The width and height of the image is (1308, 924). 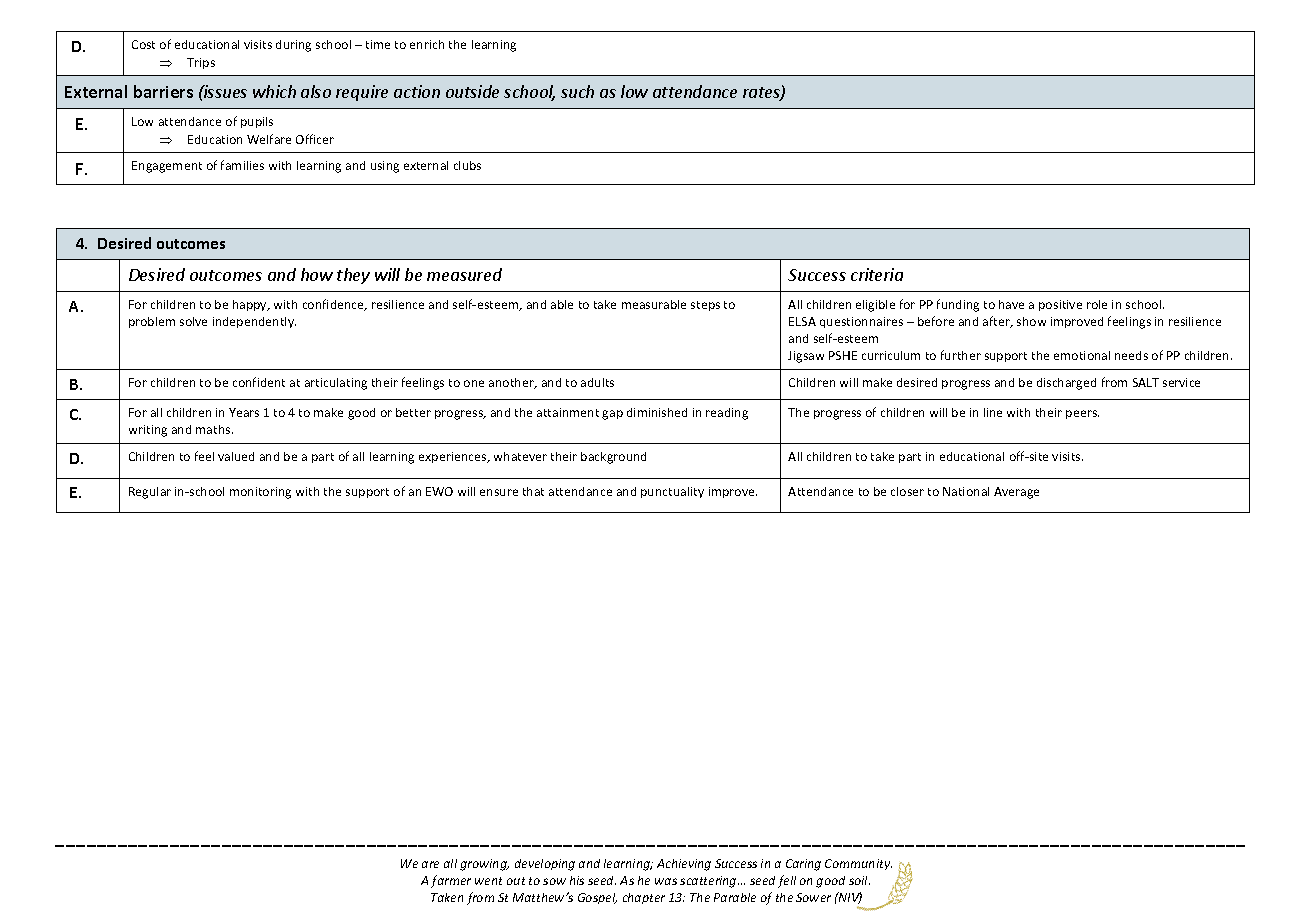 I want to click on they, so click(x=353, y=276).
